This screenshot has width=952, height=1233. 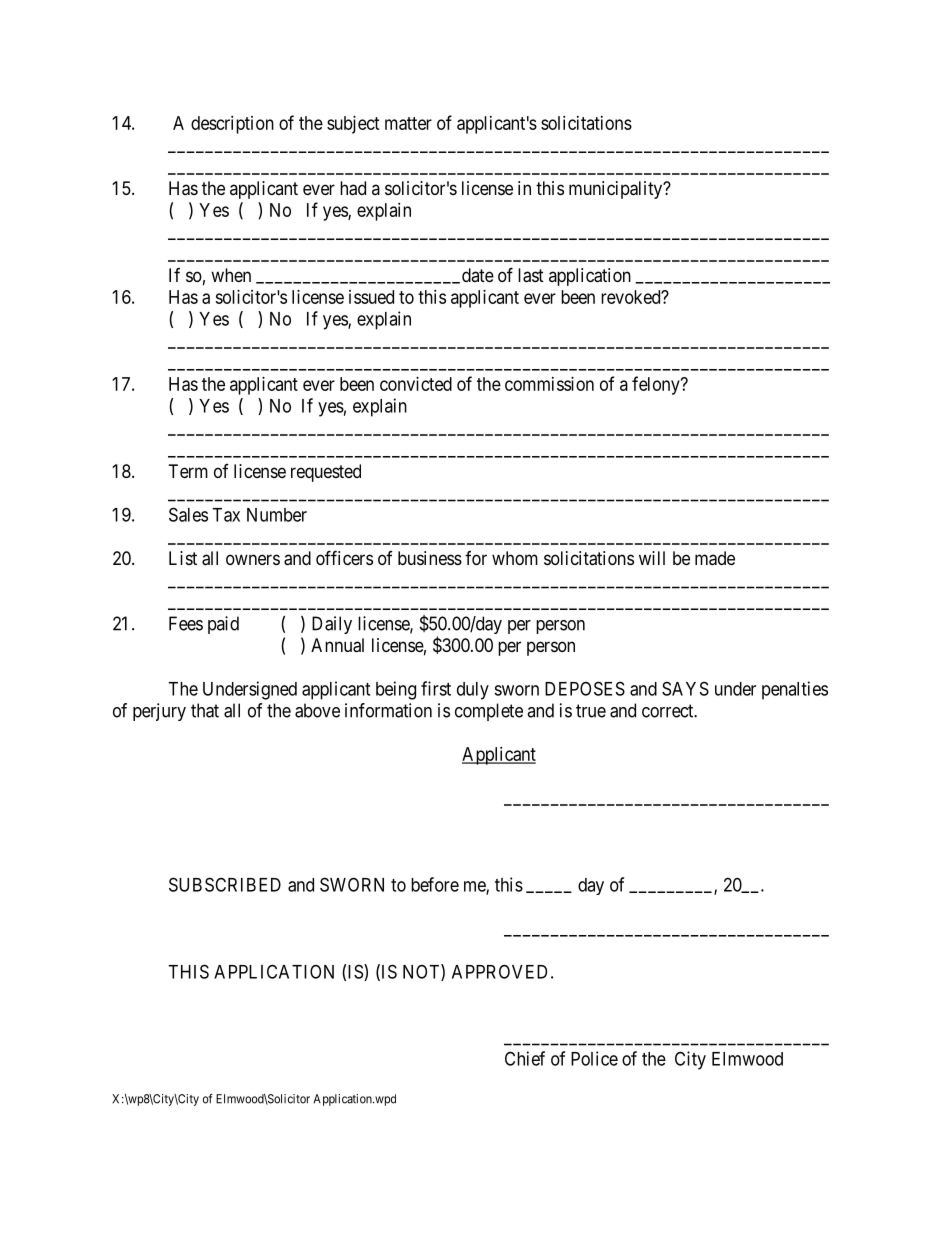 What do you see at coordinates (188, 471) in the screenshot?
I see `Term` at bounding box center [188, 471].
